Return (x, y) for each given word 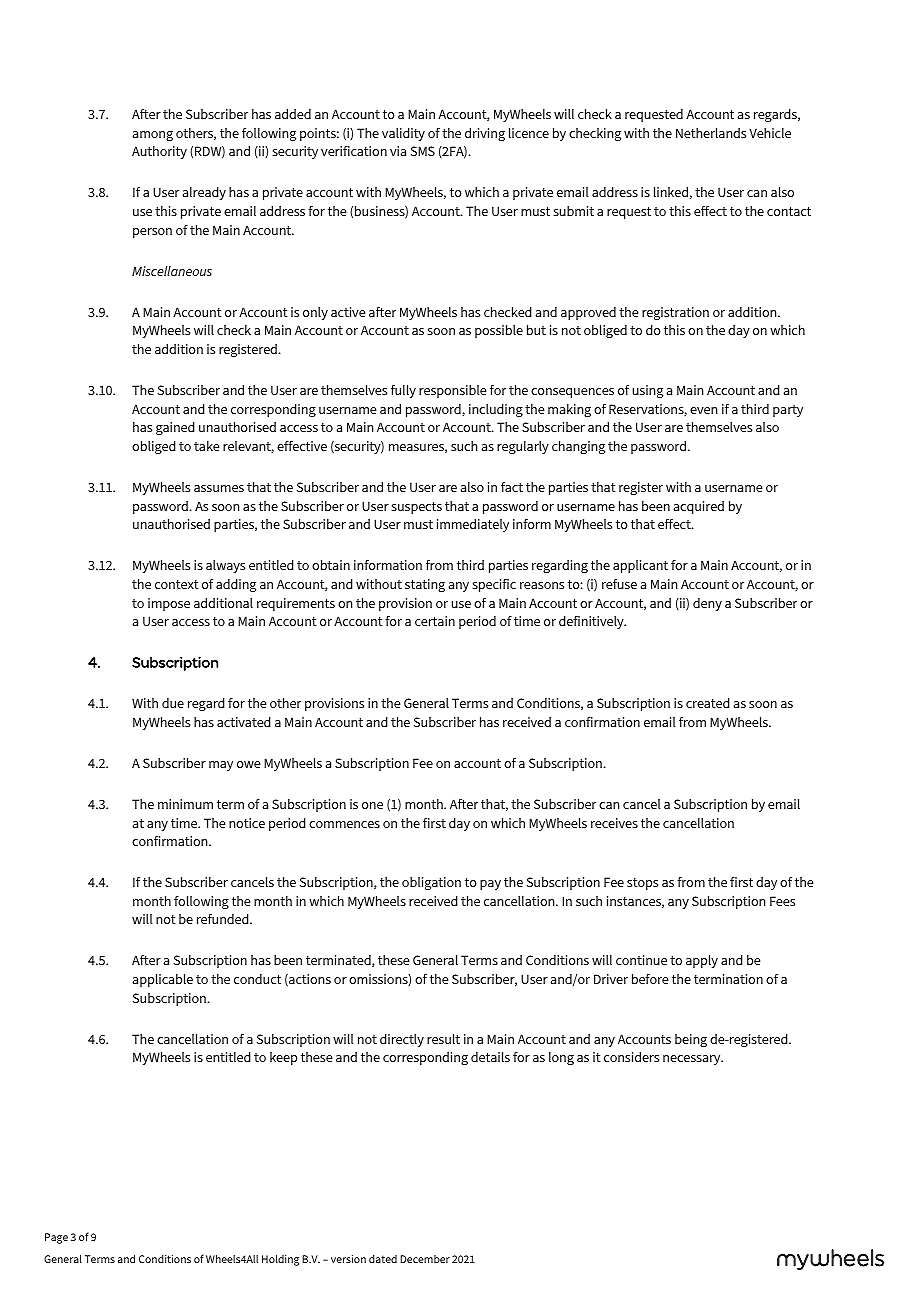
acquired (699, 507)
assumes (219, 488)
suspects (416, 508)
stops (642, 884)
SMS (423, 151)
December (425, 1259)
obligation (431, 883)
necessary (693, 1060)
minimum (185, 804)
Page (56, 1238)
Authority (159, 152)
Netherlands (711, 133)
